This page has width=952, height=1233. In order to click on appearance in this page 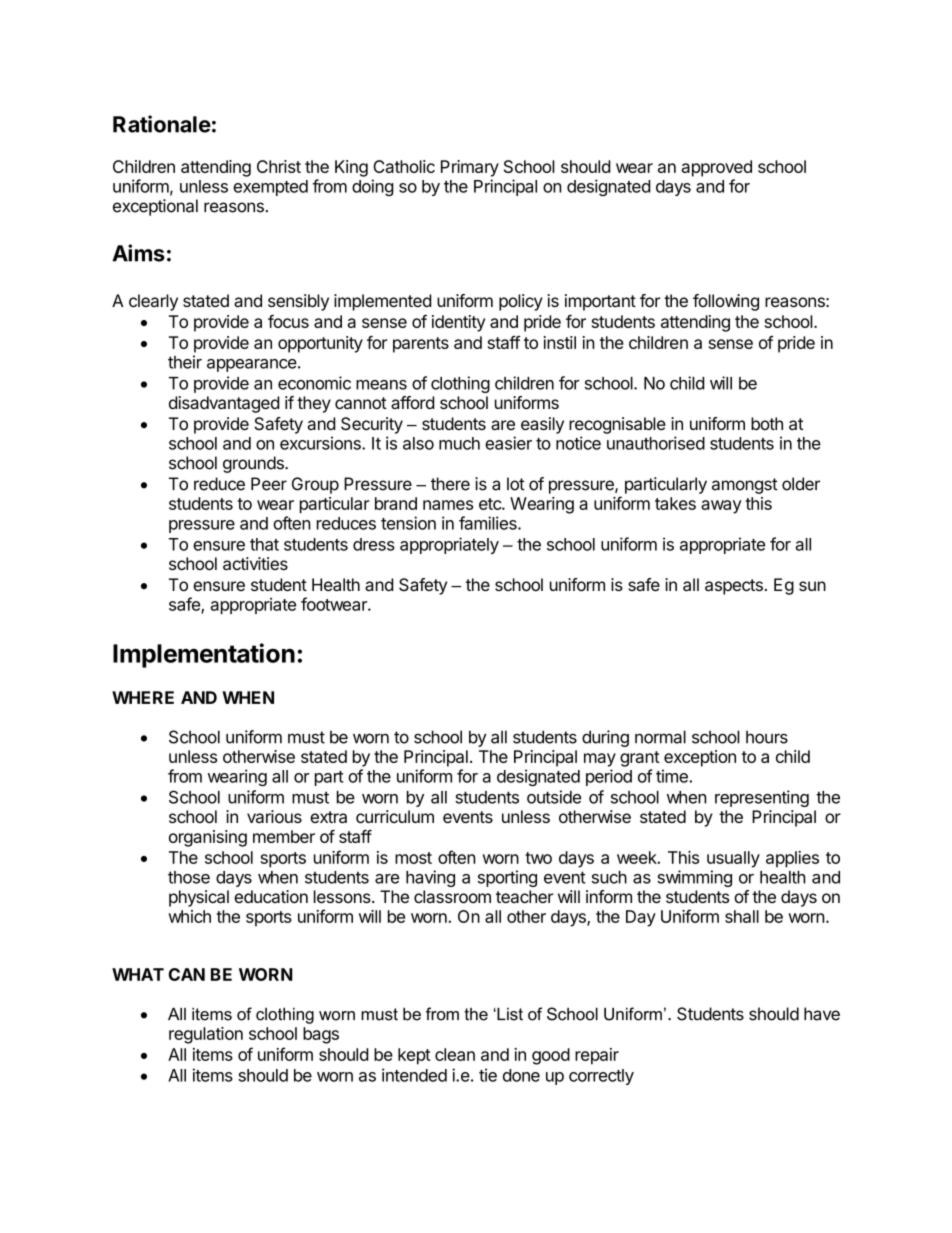, I will do `click(252, 365)`.
